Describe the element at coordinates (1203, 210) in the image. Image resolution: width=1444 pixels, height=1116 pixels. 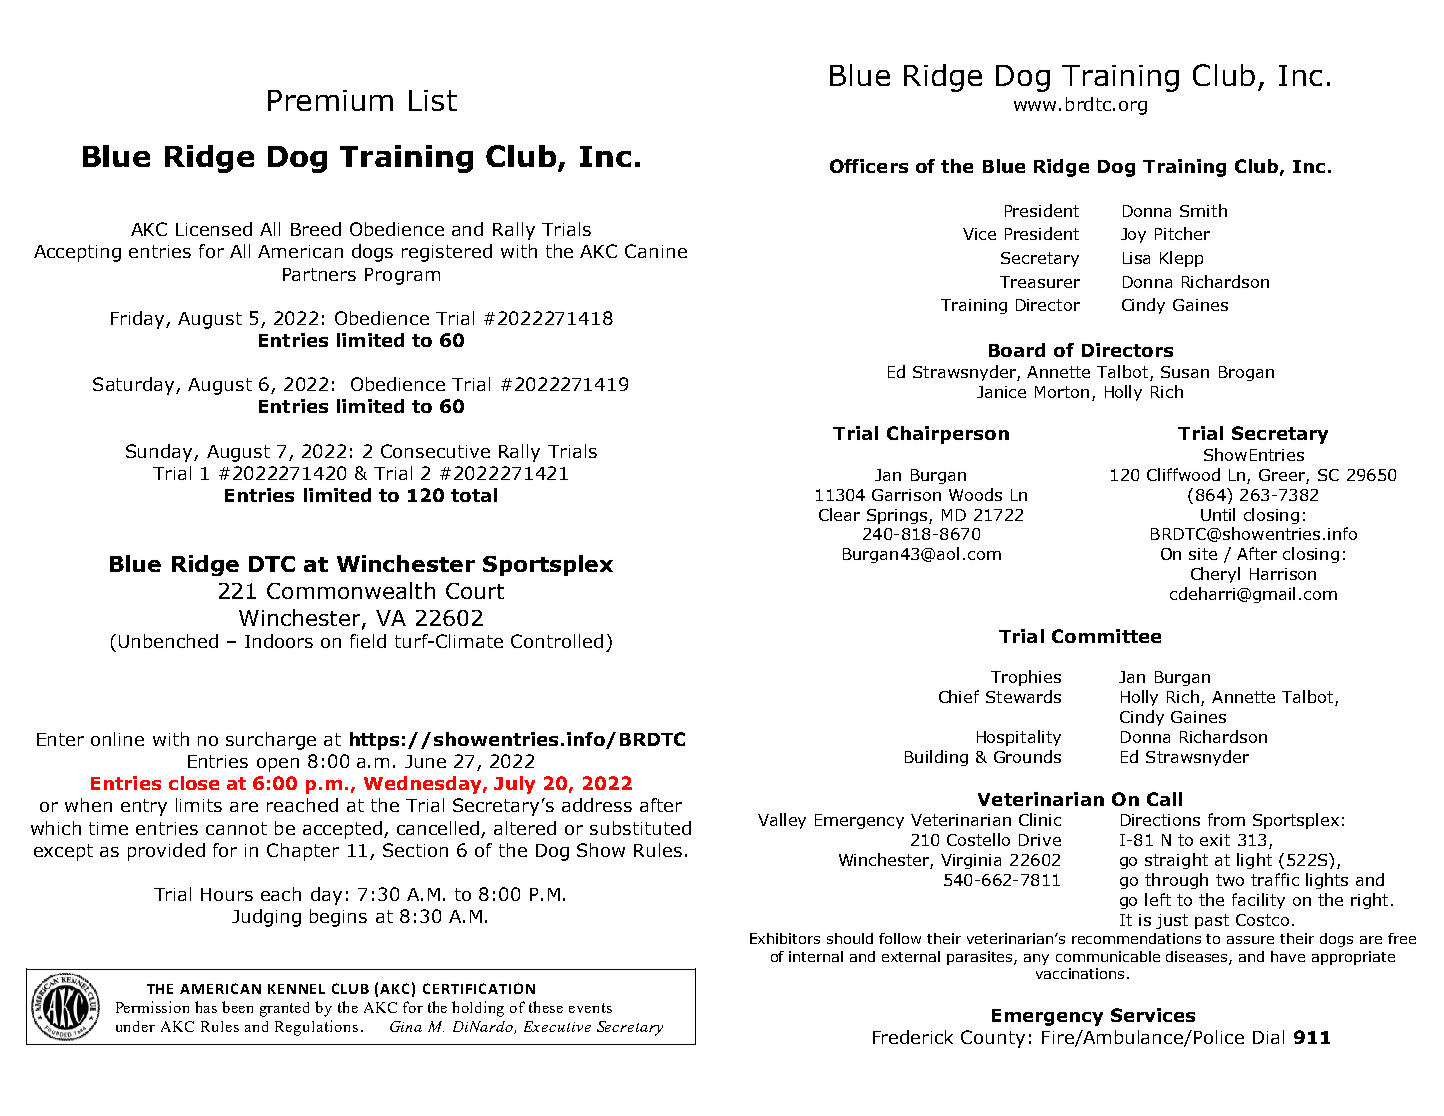
I see `Smith` at that location.
